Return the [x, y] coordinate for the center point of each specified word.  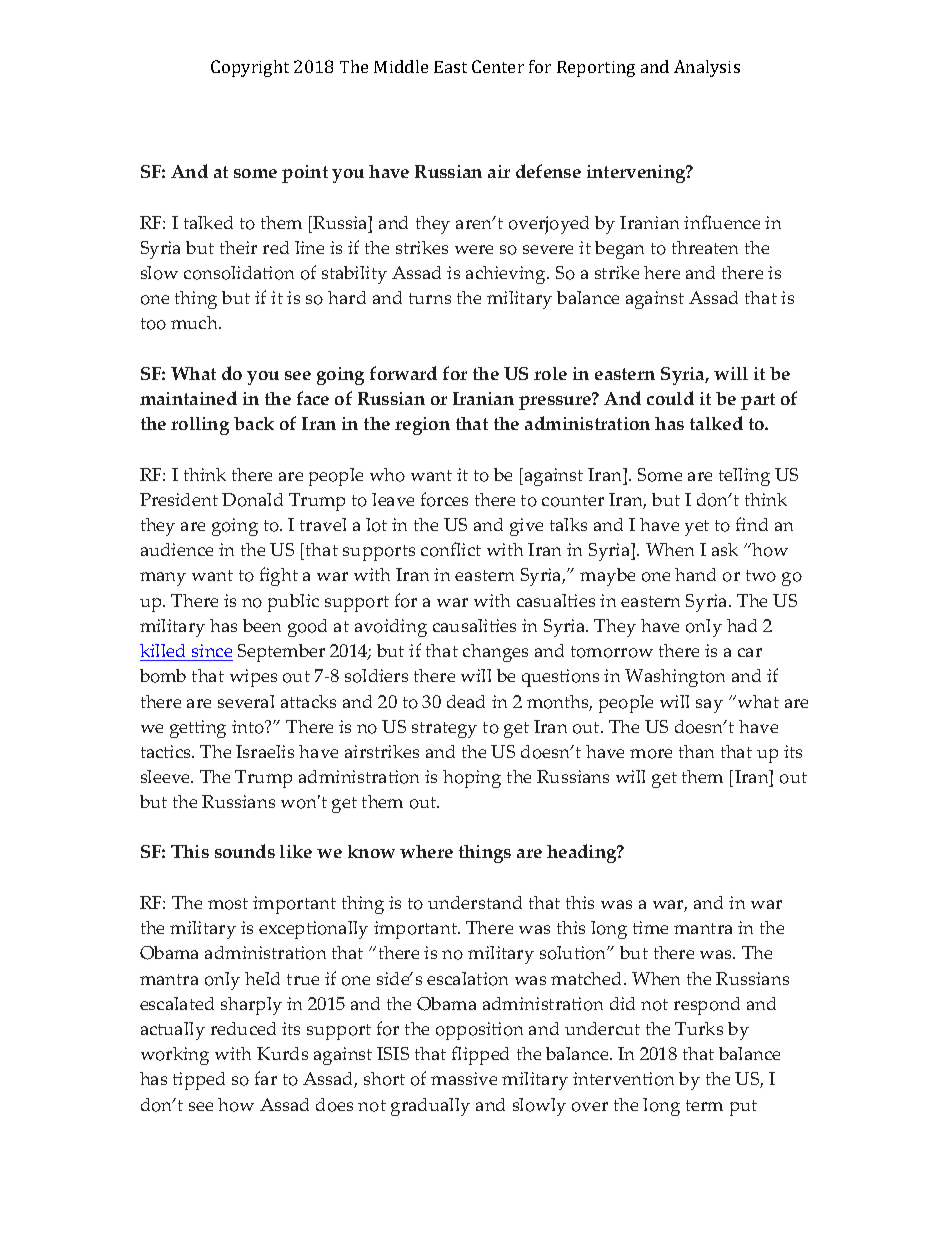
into [249, 727]
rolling [200, 426]
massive [464, 1078]
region [422, 426]
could [670, 398]
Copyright [250, 68]
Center [498, 66]
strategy [444, 730]
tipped [199, 1081]
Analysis [707, 68]
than [696, 751]
